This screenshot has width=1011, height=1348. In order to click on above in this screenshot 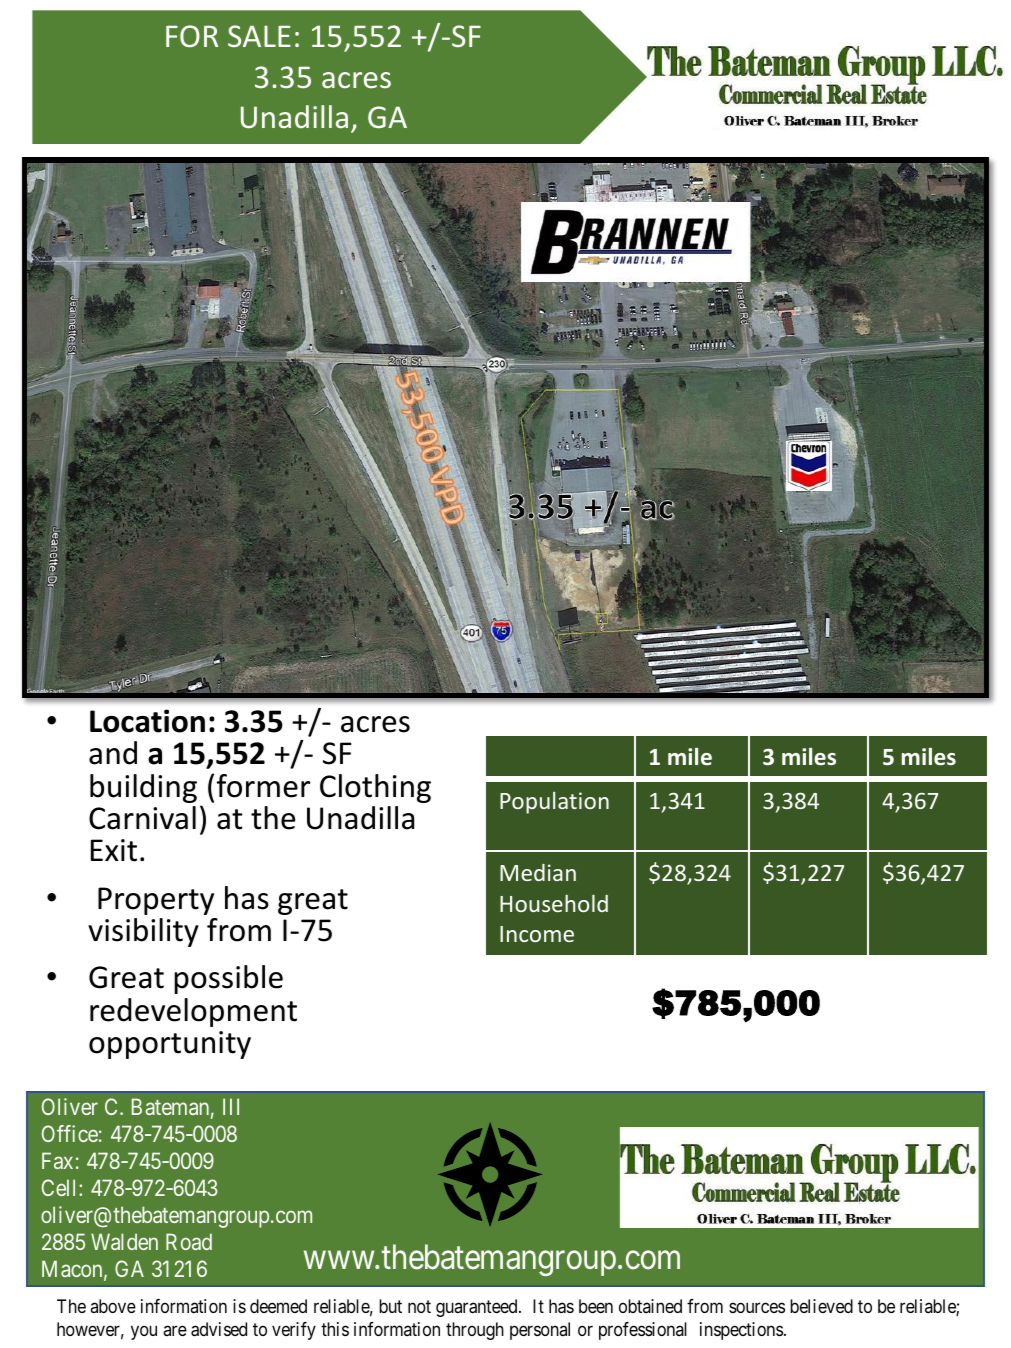, I will do `click(113, 1306)`.
